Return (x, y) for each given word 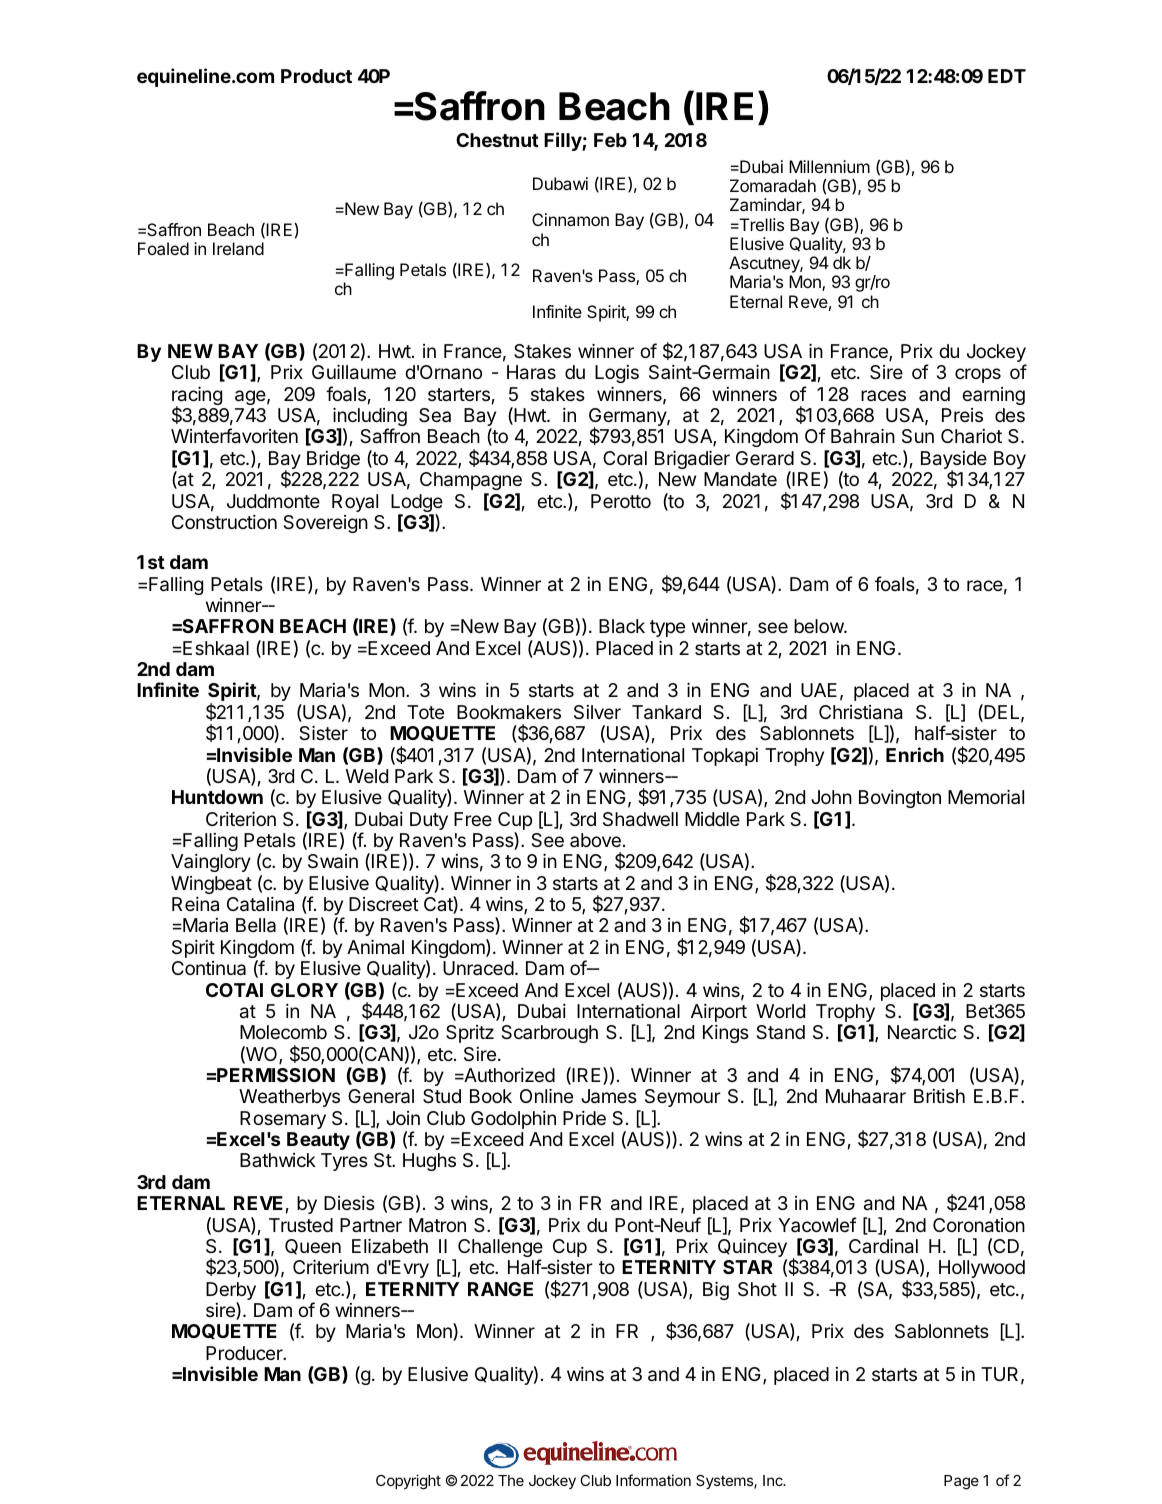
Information (653, 1480)
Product (316, 76)
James (609, 1096)
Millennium (829, 166)
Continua (209, 968)
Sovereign (325, 524)
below (819, 626)
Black (622, 626)
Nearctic (922, 1032)
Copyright (408, 1482)
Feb (610, 140)
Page (961, 1482)
